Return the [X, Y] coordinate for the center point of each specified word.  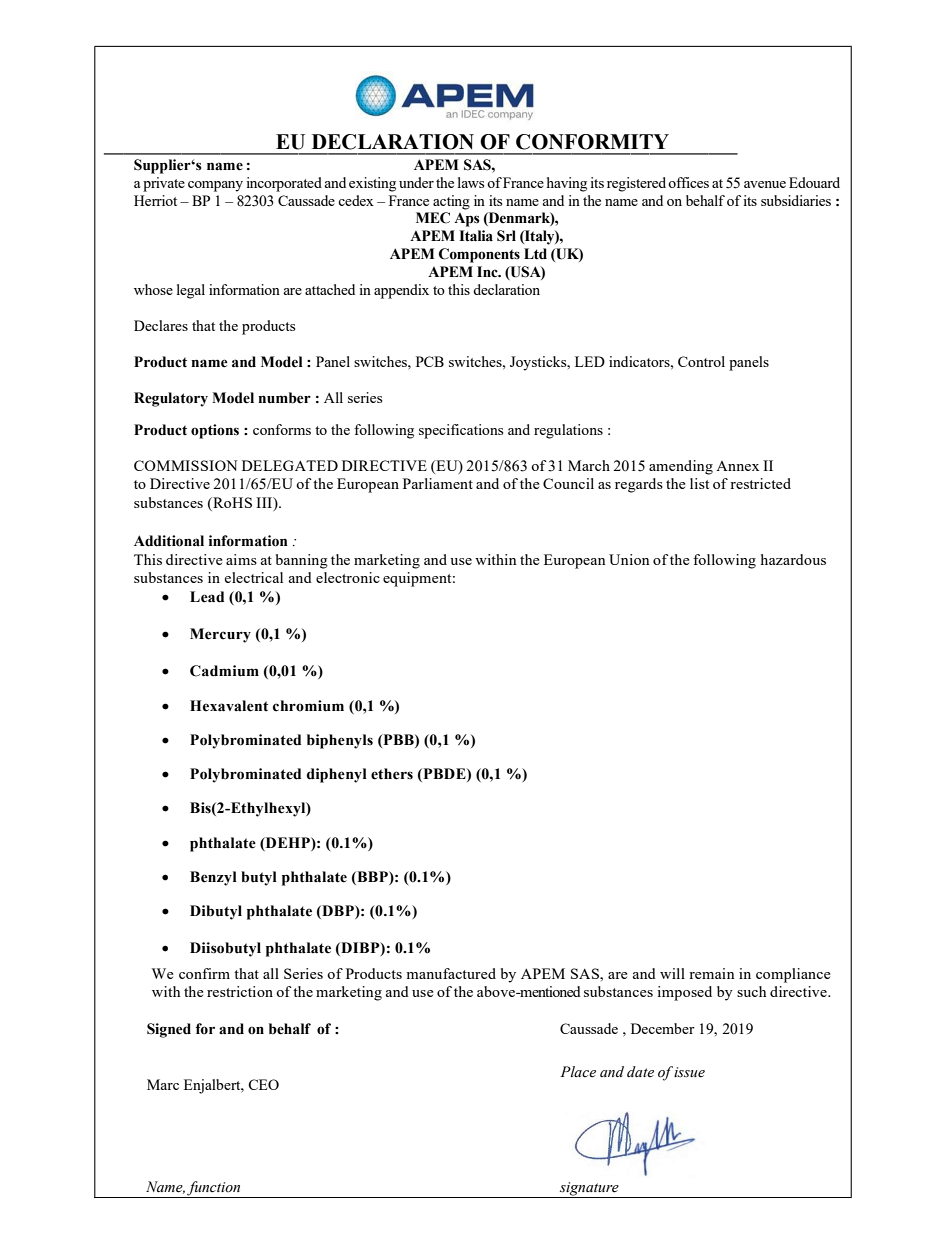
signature [589, 1190]
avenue [765, 184]
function [214, 1189]
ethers [392, 774]
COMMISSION [186, 465]
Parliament [438, 483]
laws [471, 182]
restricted [760, 483]
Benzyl [213, 878]
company [215, 186]
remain [712, 973]
